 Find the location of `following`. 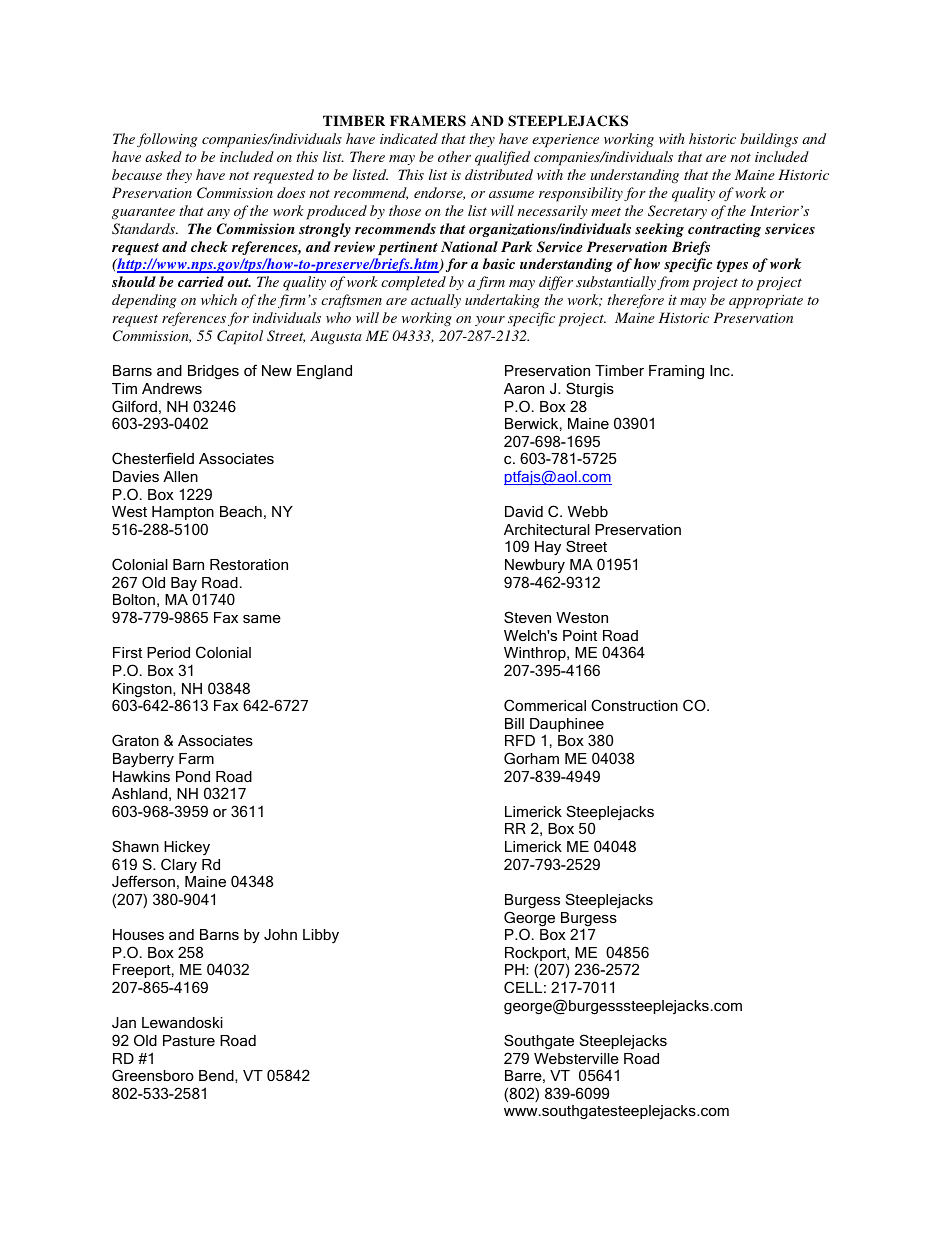

following is located at coordinates (167, 140).
